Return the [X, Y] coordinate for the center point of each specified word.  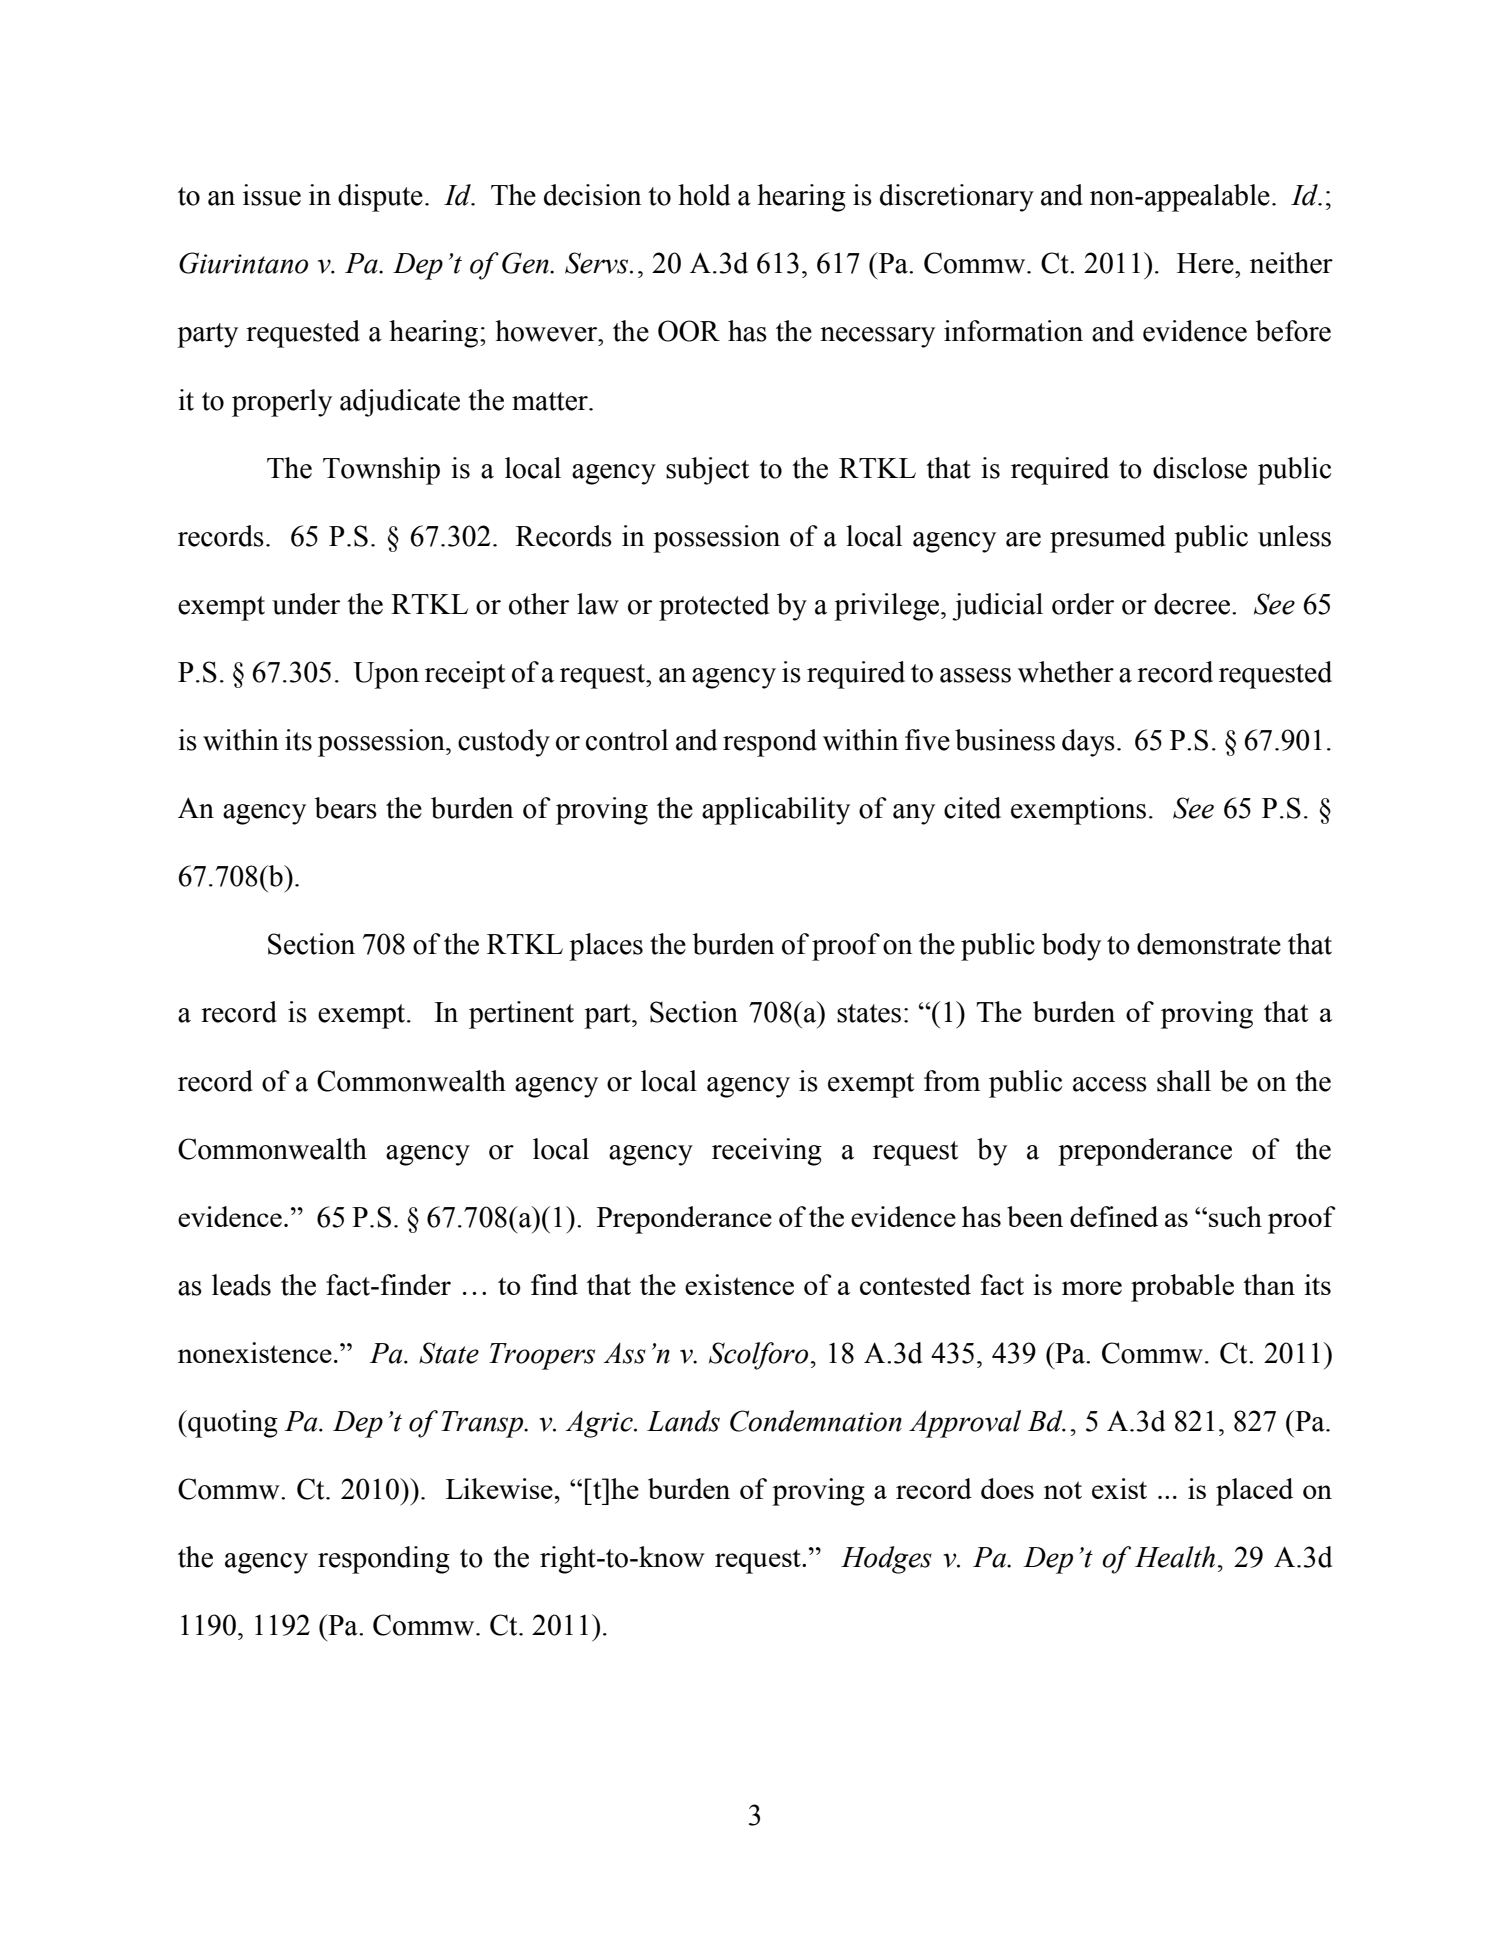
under [306, 604]
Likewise [499, 1488]
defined [1114, 1216]
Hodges [886, 1560]
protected [714, 607]
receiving [767, 1152]
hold [704, 195]
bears [345, 808]
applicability [776, 811]
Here [1206, 263]
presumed [1107, 539]
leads [241, 1285]
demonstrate [1209, 944]
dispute [380, 198]
